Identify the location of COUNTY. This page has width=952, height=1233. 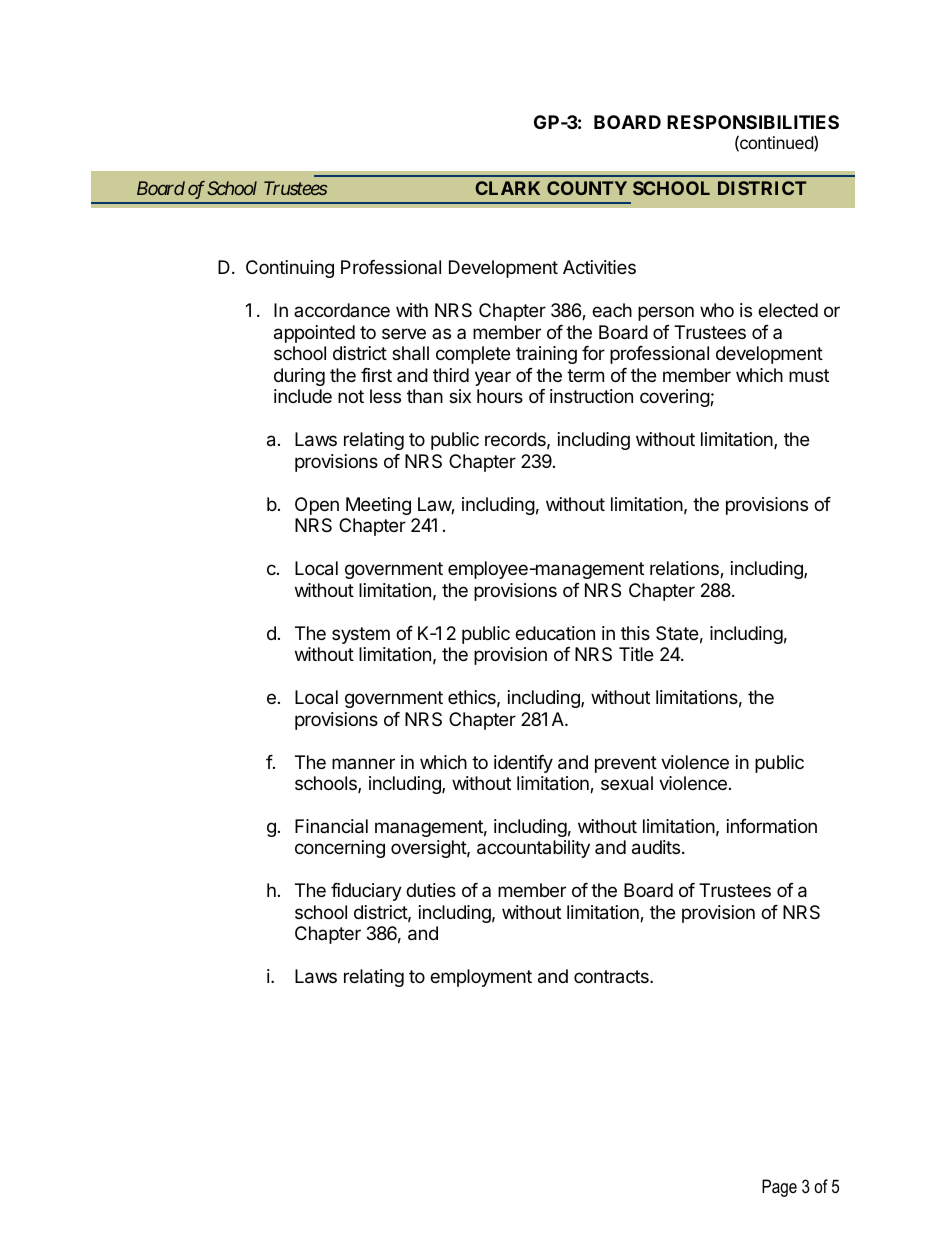
(587, 188).
